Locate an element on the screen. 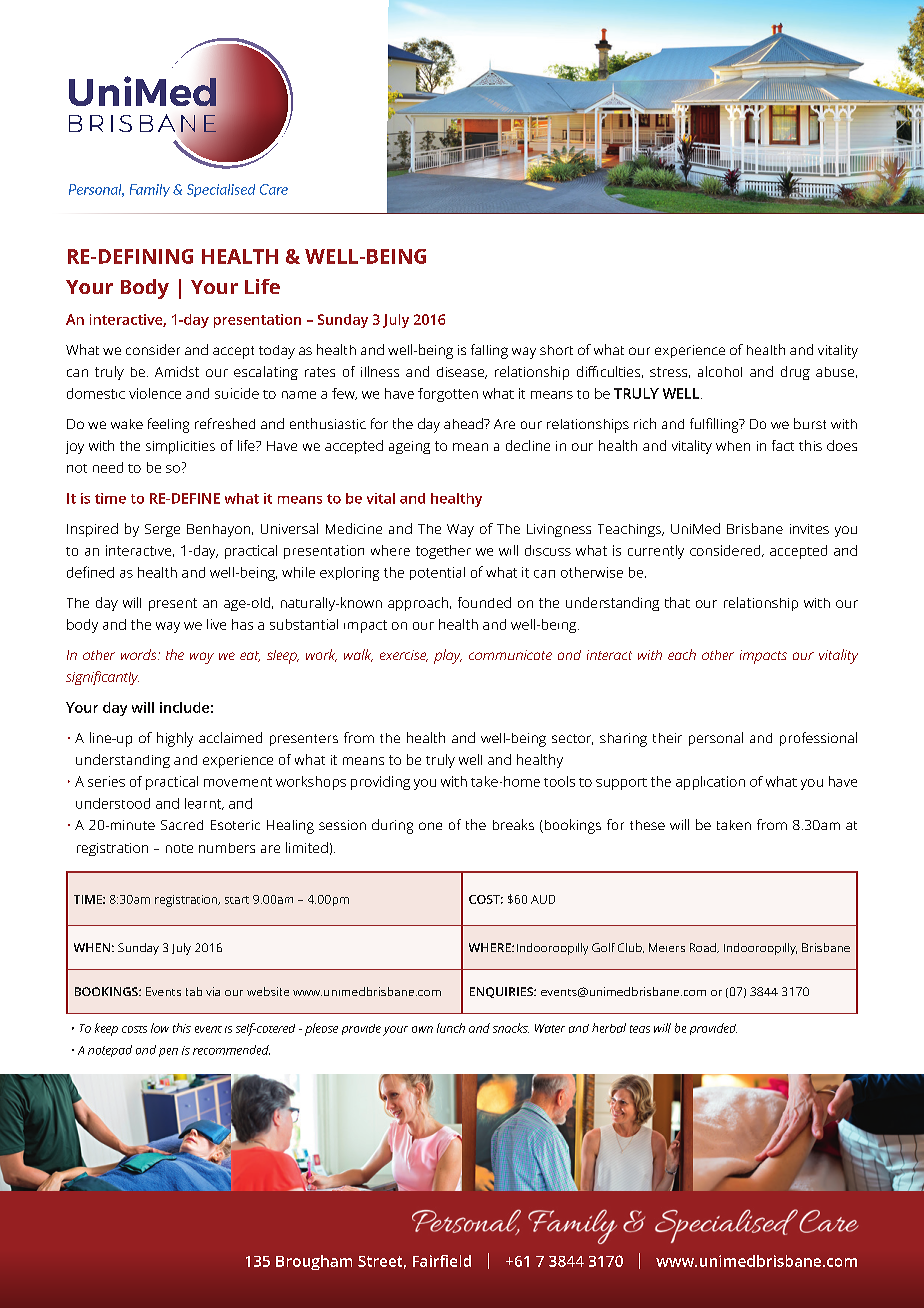 This screenshot has width=924, height=1308. Fairfield is located at coordinates (442, 1261).
